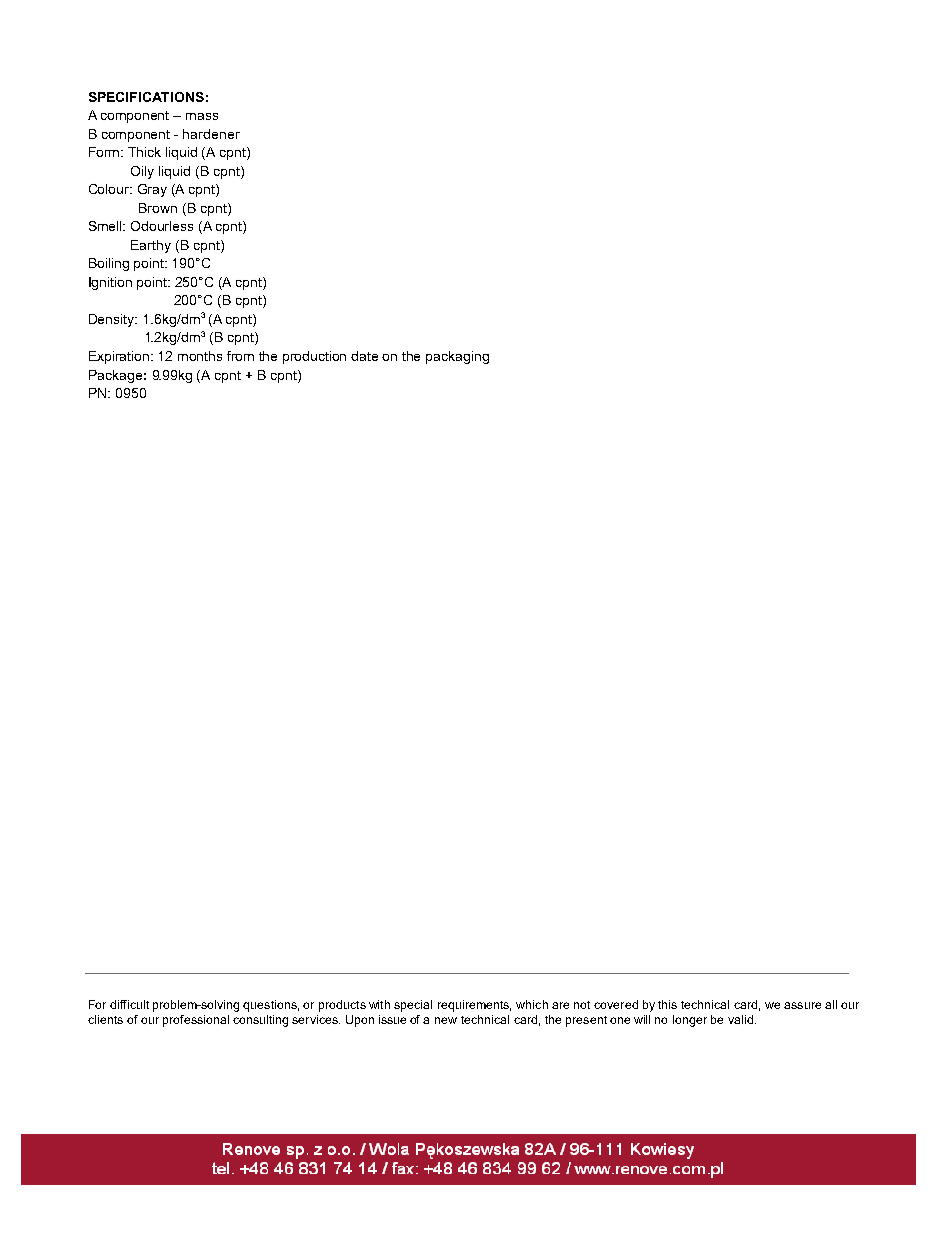  What do you see at coordinates (196, 1021) in the screenshot?
I see `professional` at bounding box center [196, 1021].
